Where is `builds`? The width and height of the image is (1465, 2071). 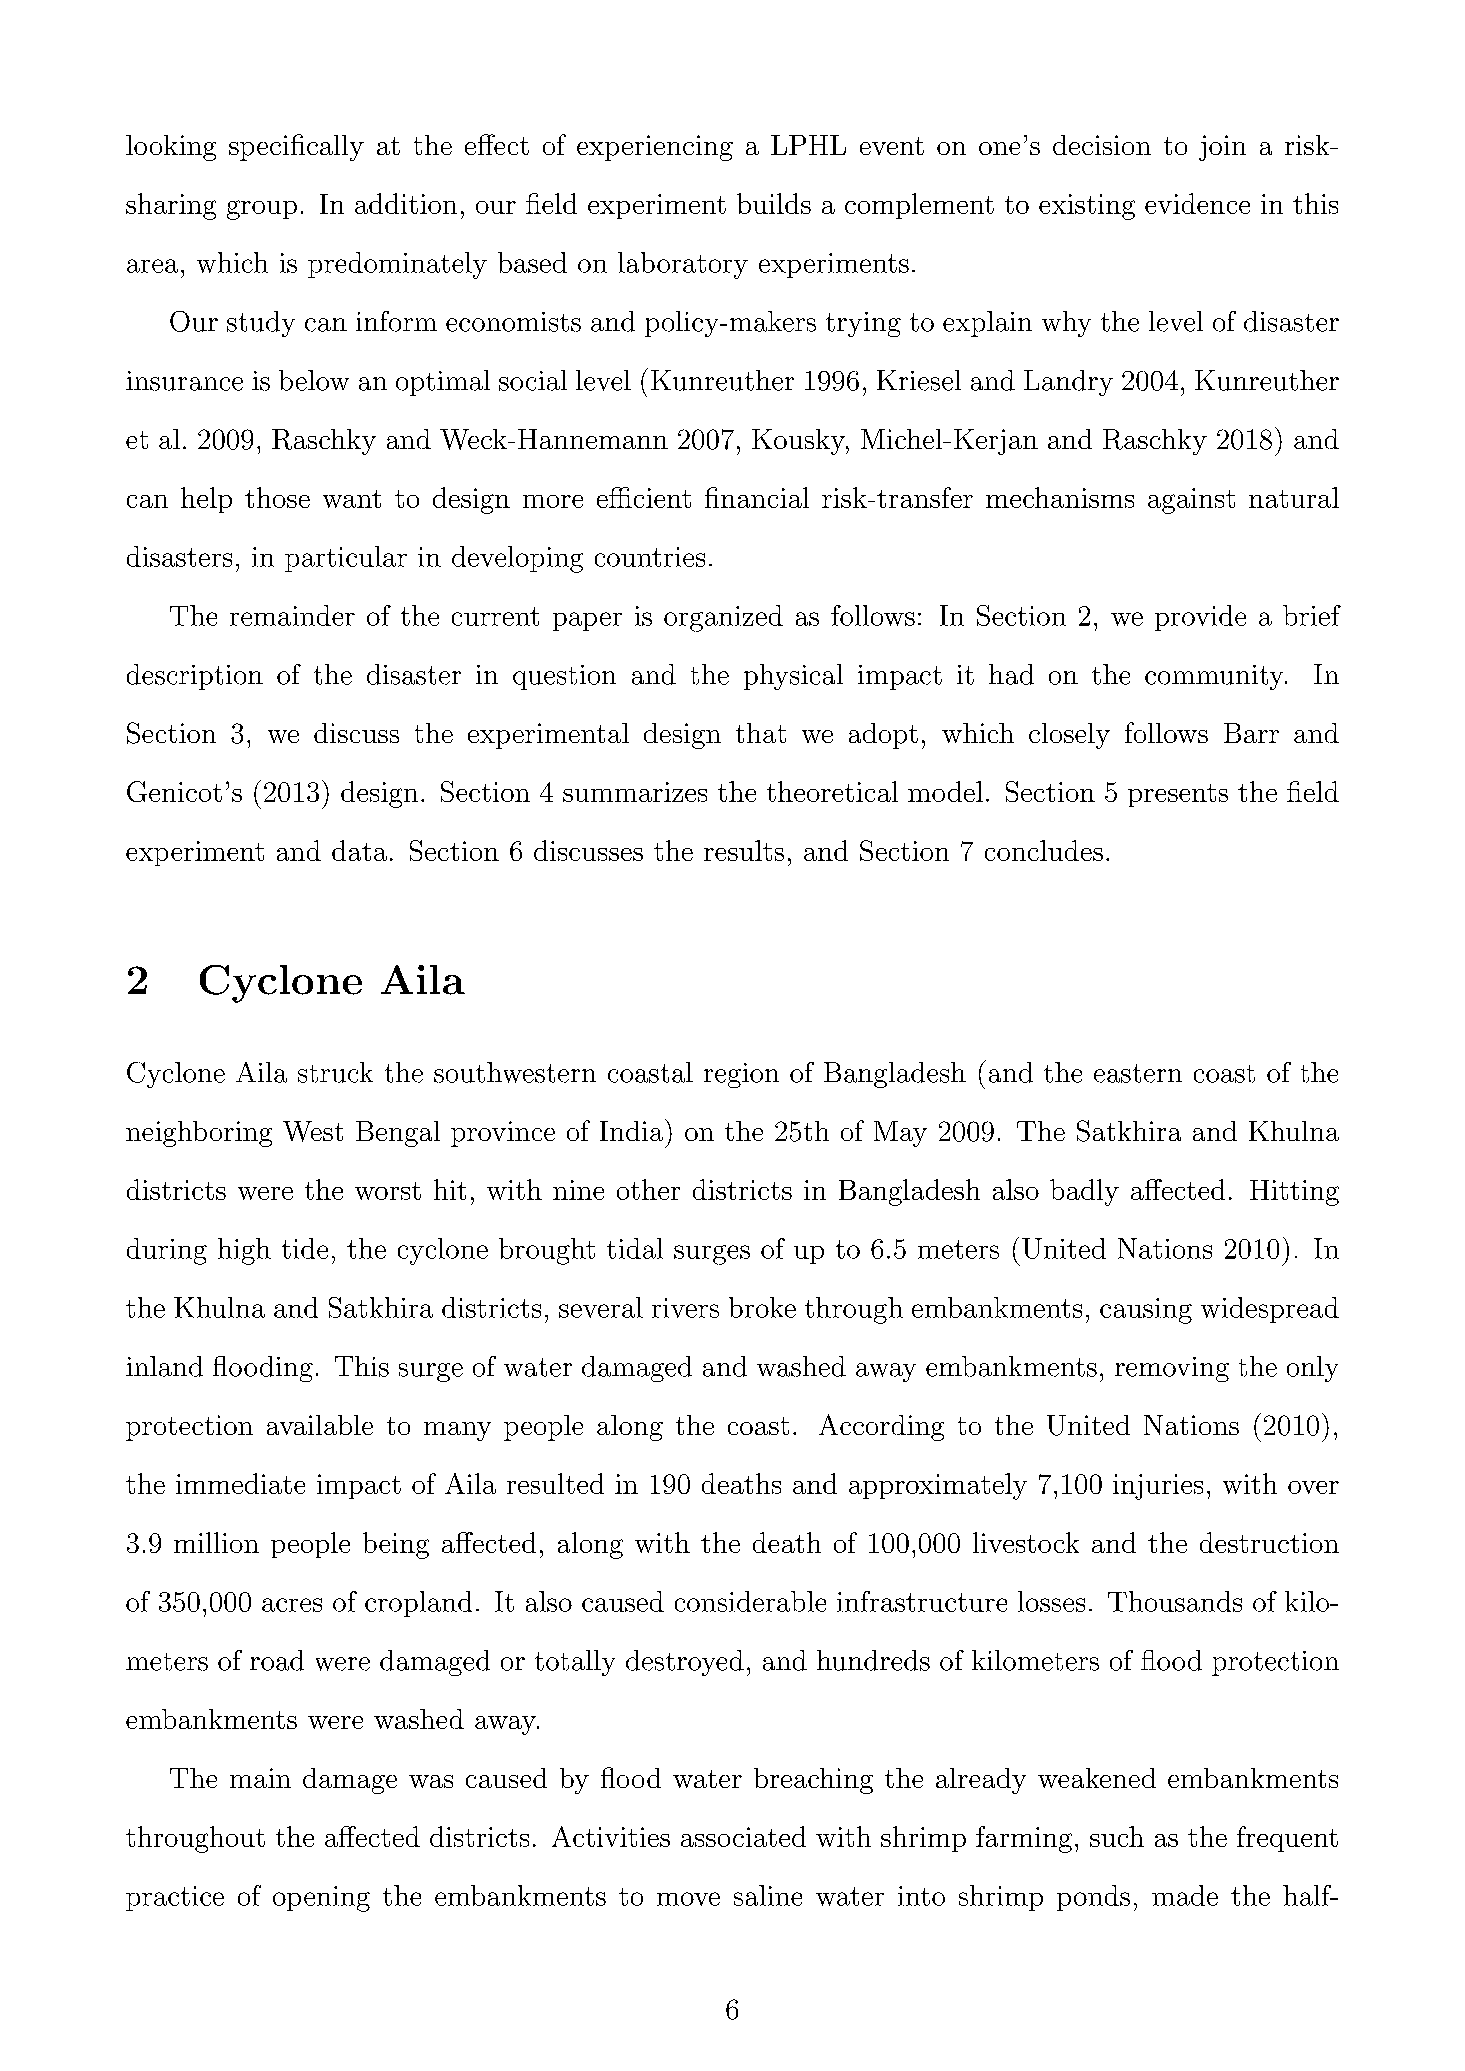
builds is located at coordinates (774, 203).
